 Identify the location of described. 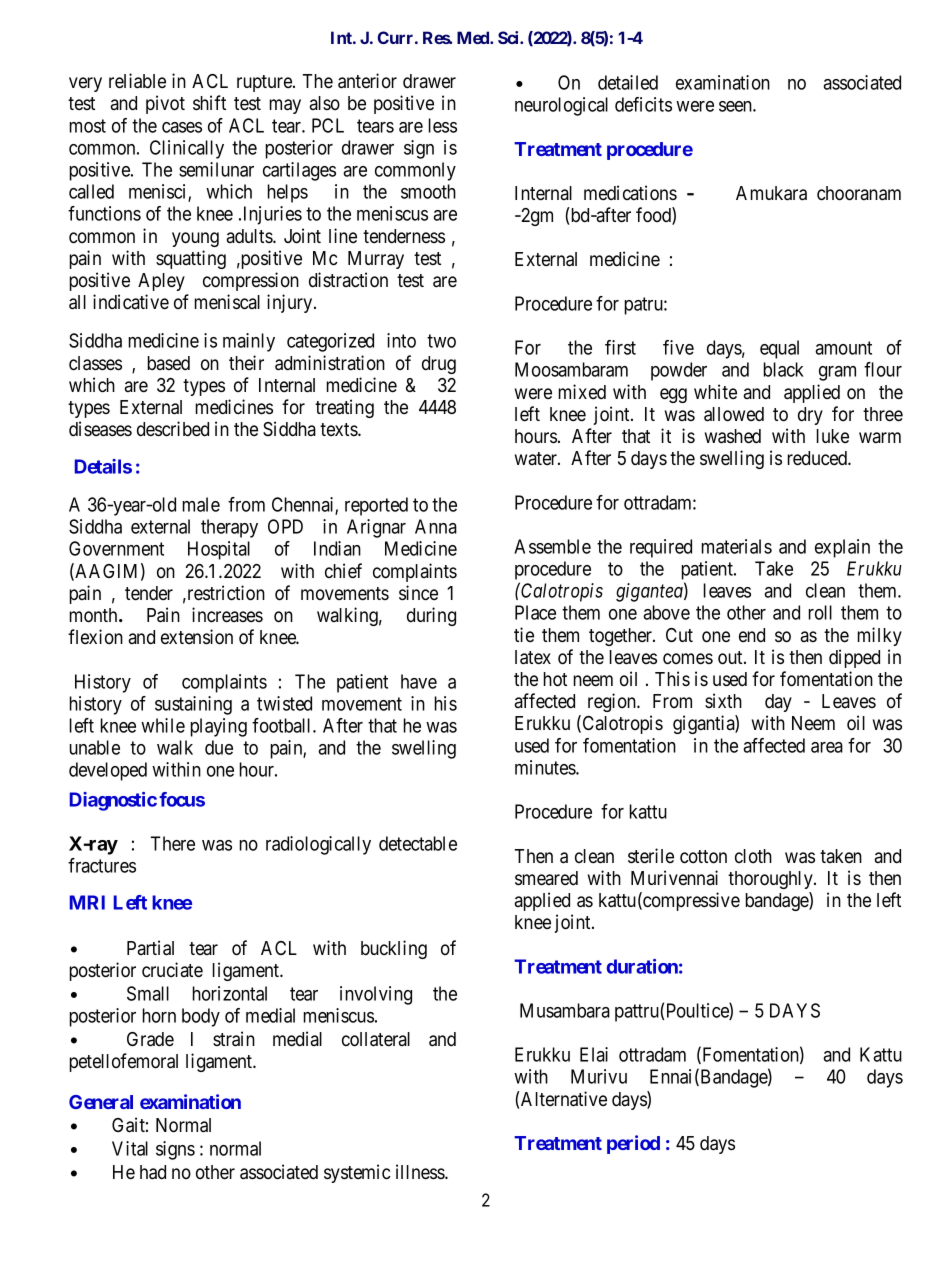
(173, 429).
